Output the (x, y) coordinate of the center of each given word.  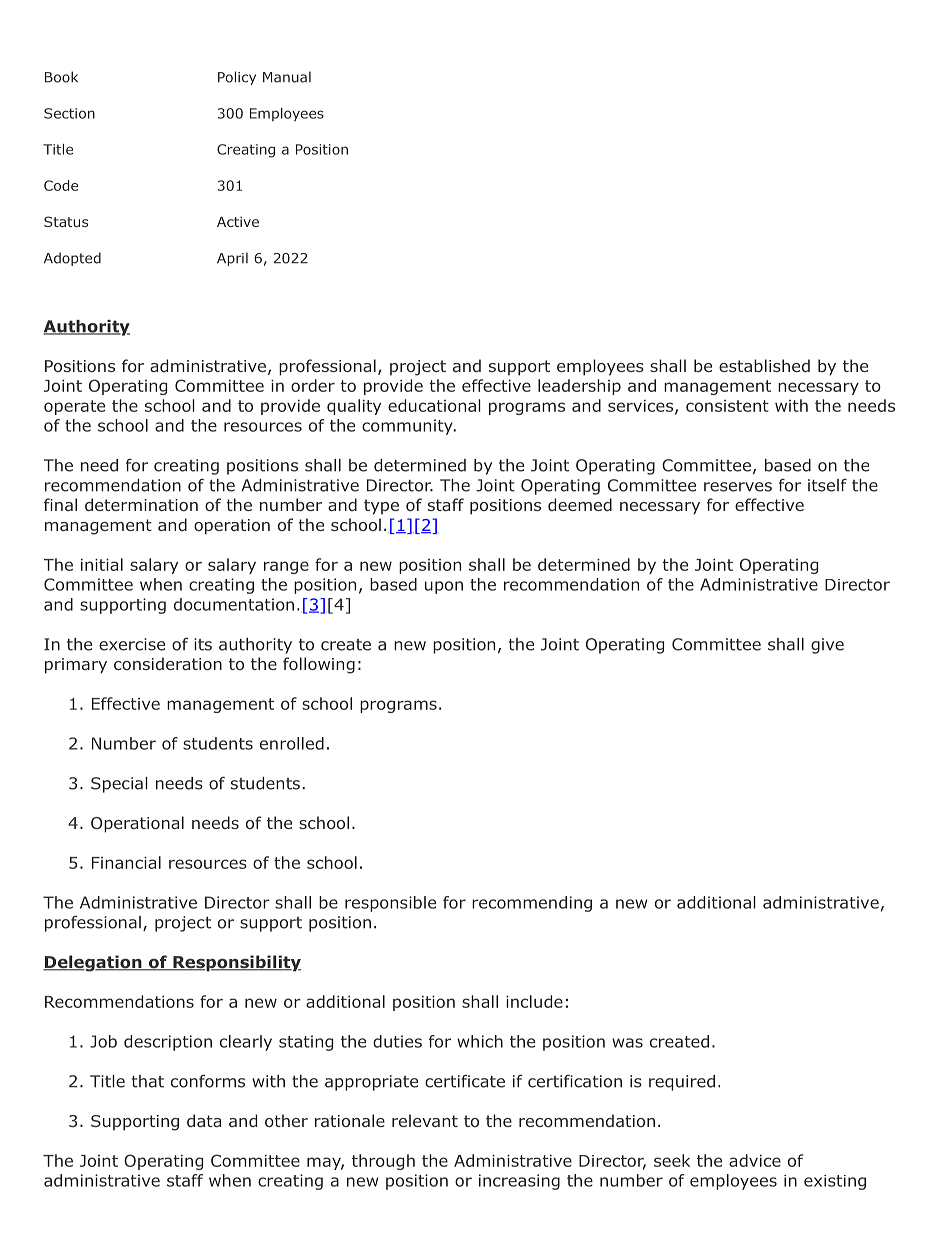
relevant (425, 1120)
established (764, 365)
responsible (390, 904)
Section (69, 113)
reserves (738, 487)
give (827, 646)
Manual (287, 77)
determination (141, 504)
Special (119, 785)
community (408, 427)
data (204, 1120)
